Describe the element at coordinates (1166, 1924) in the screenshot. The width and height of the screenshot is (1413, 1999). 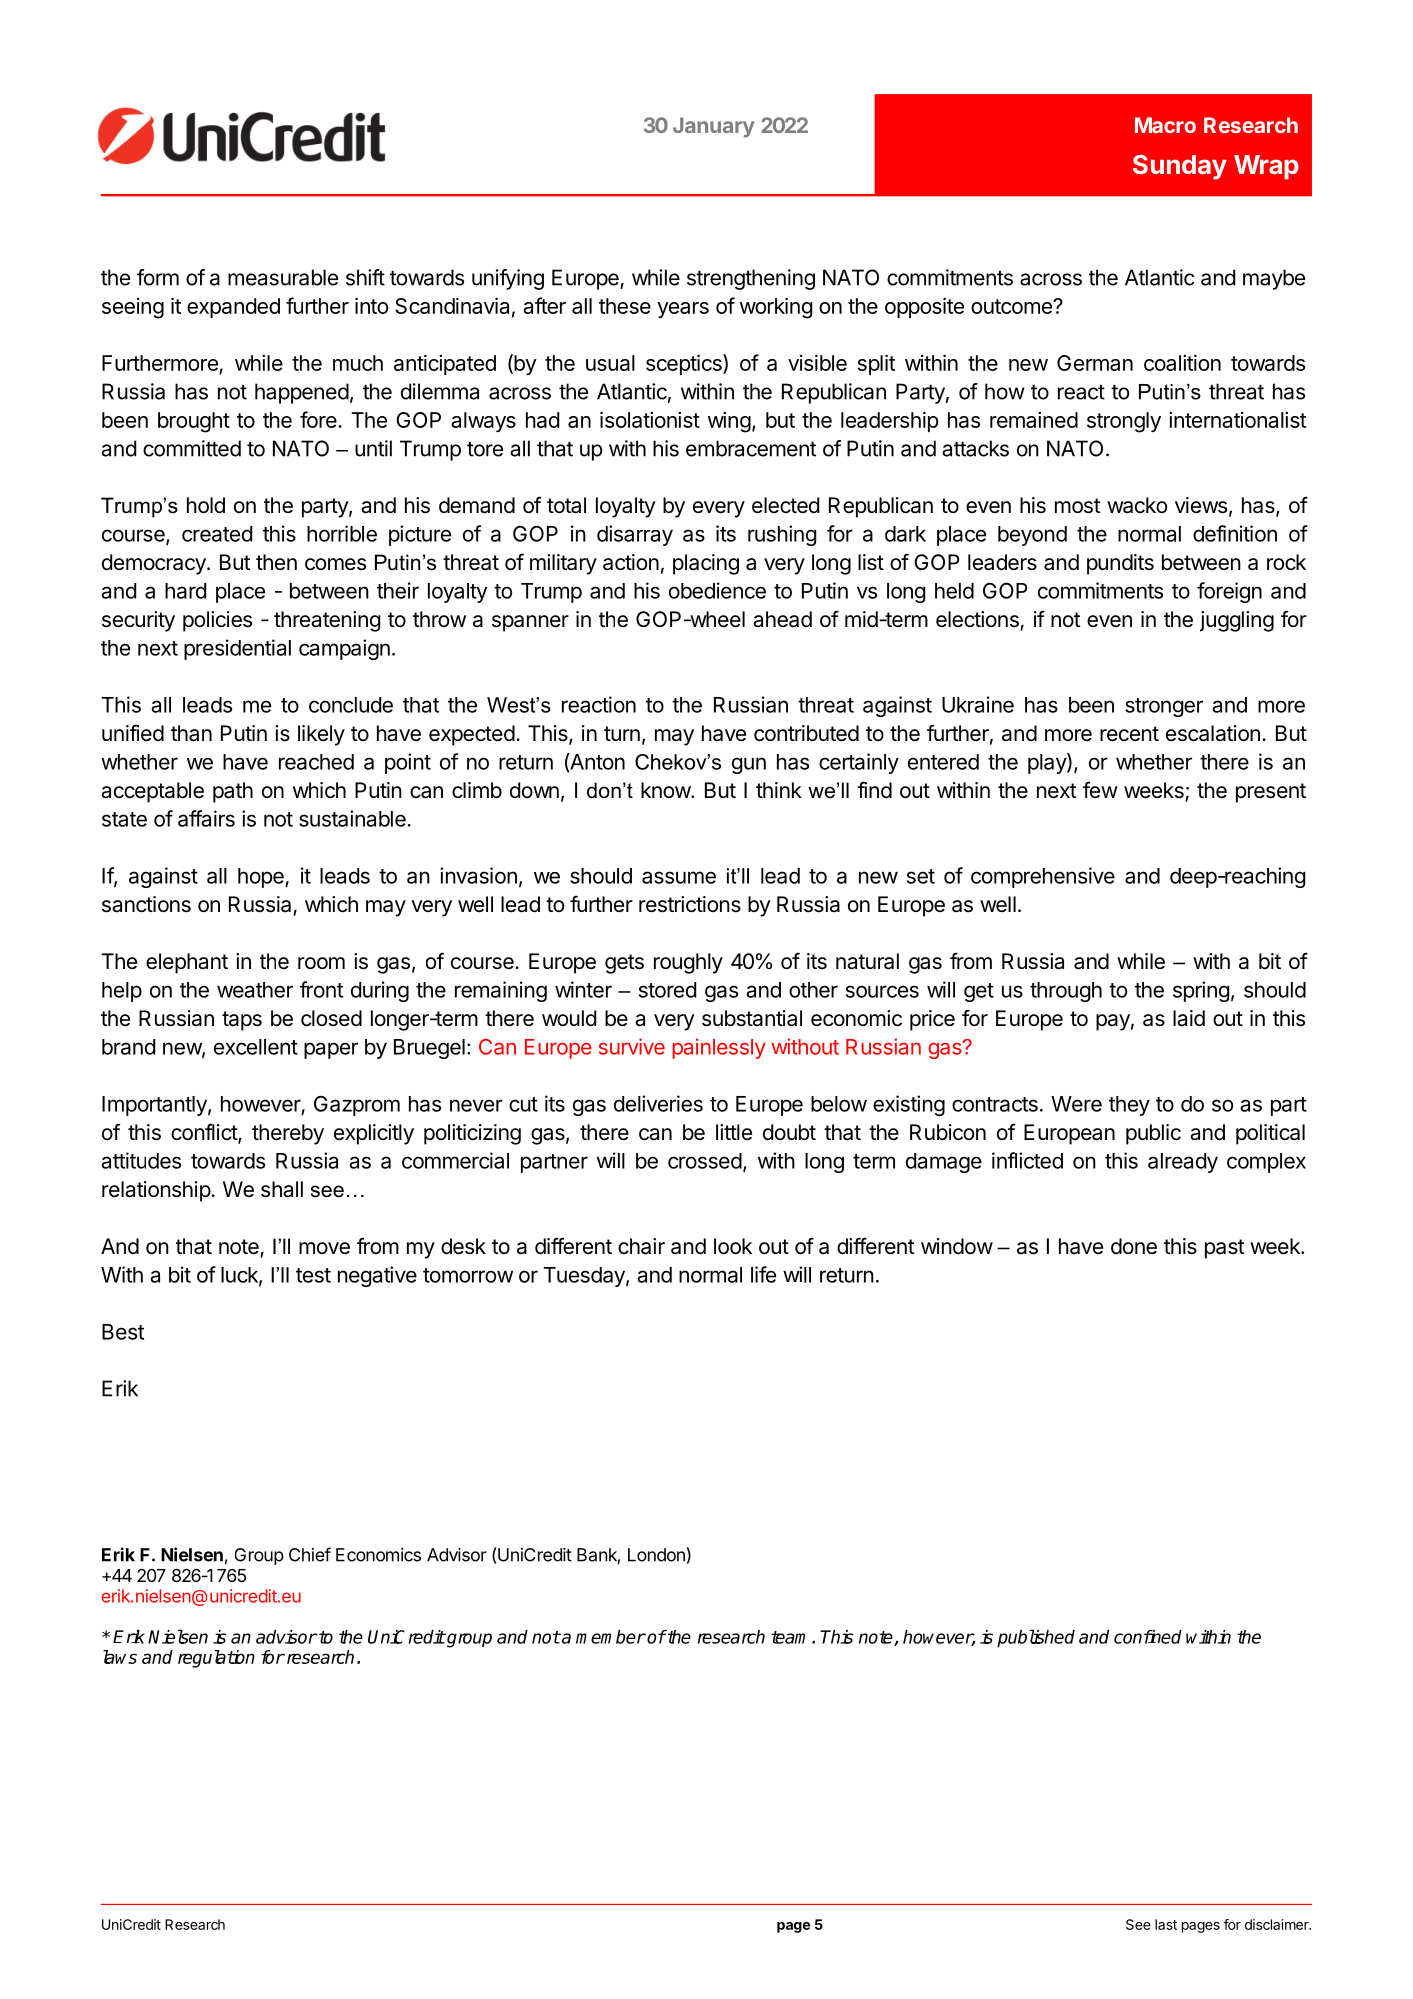
I see `last` at that location.
